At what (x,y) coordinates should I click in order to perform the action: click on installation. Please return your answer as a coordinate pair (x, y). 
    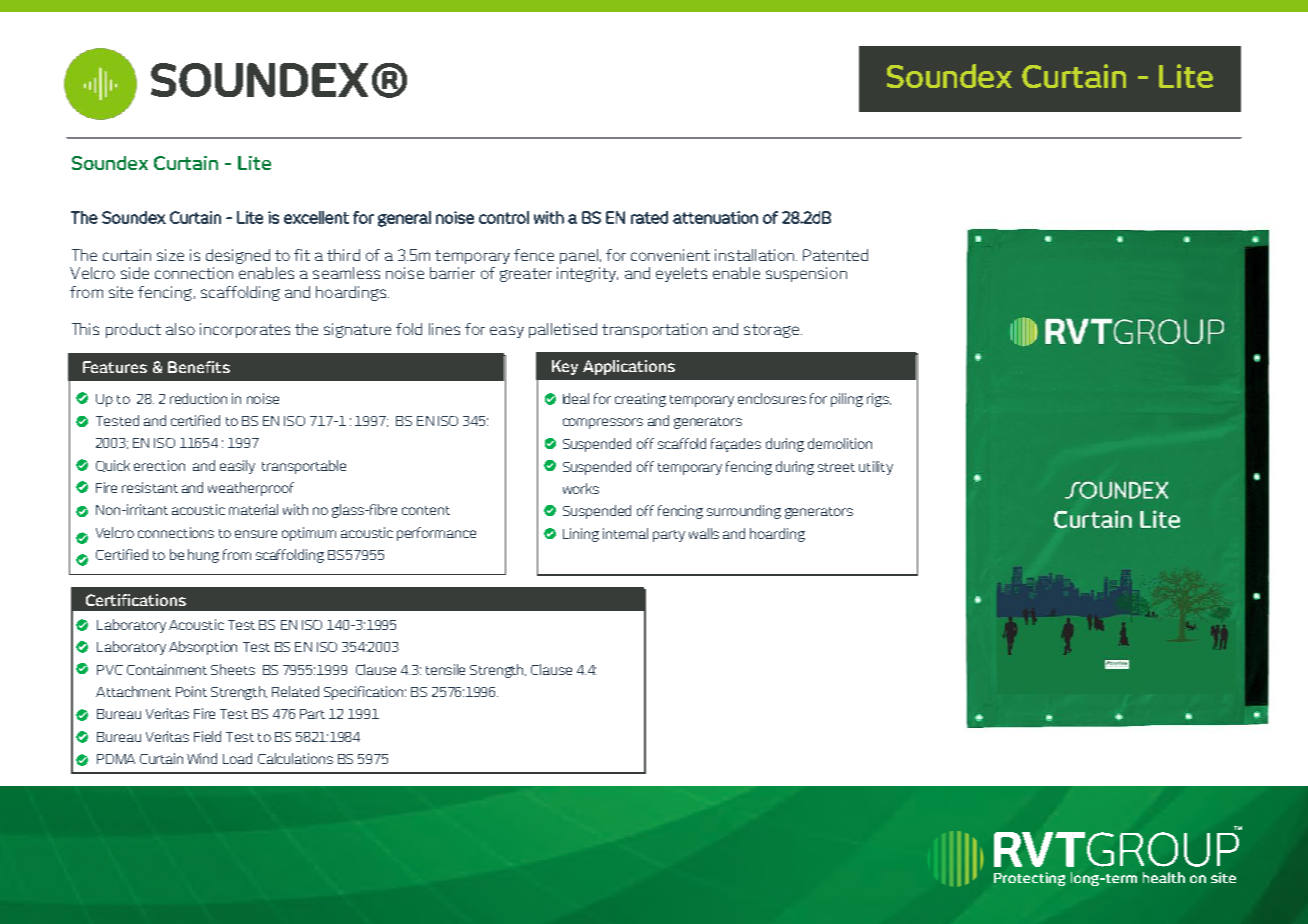
    Looking at the image, I should click on (754, 255).
